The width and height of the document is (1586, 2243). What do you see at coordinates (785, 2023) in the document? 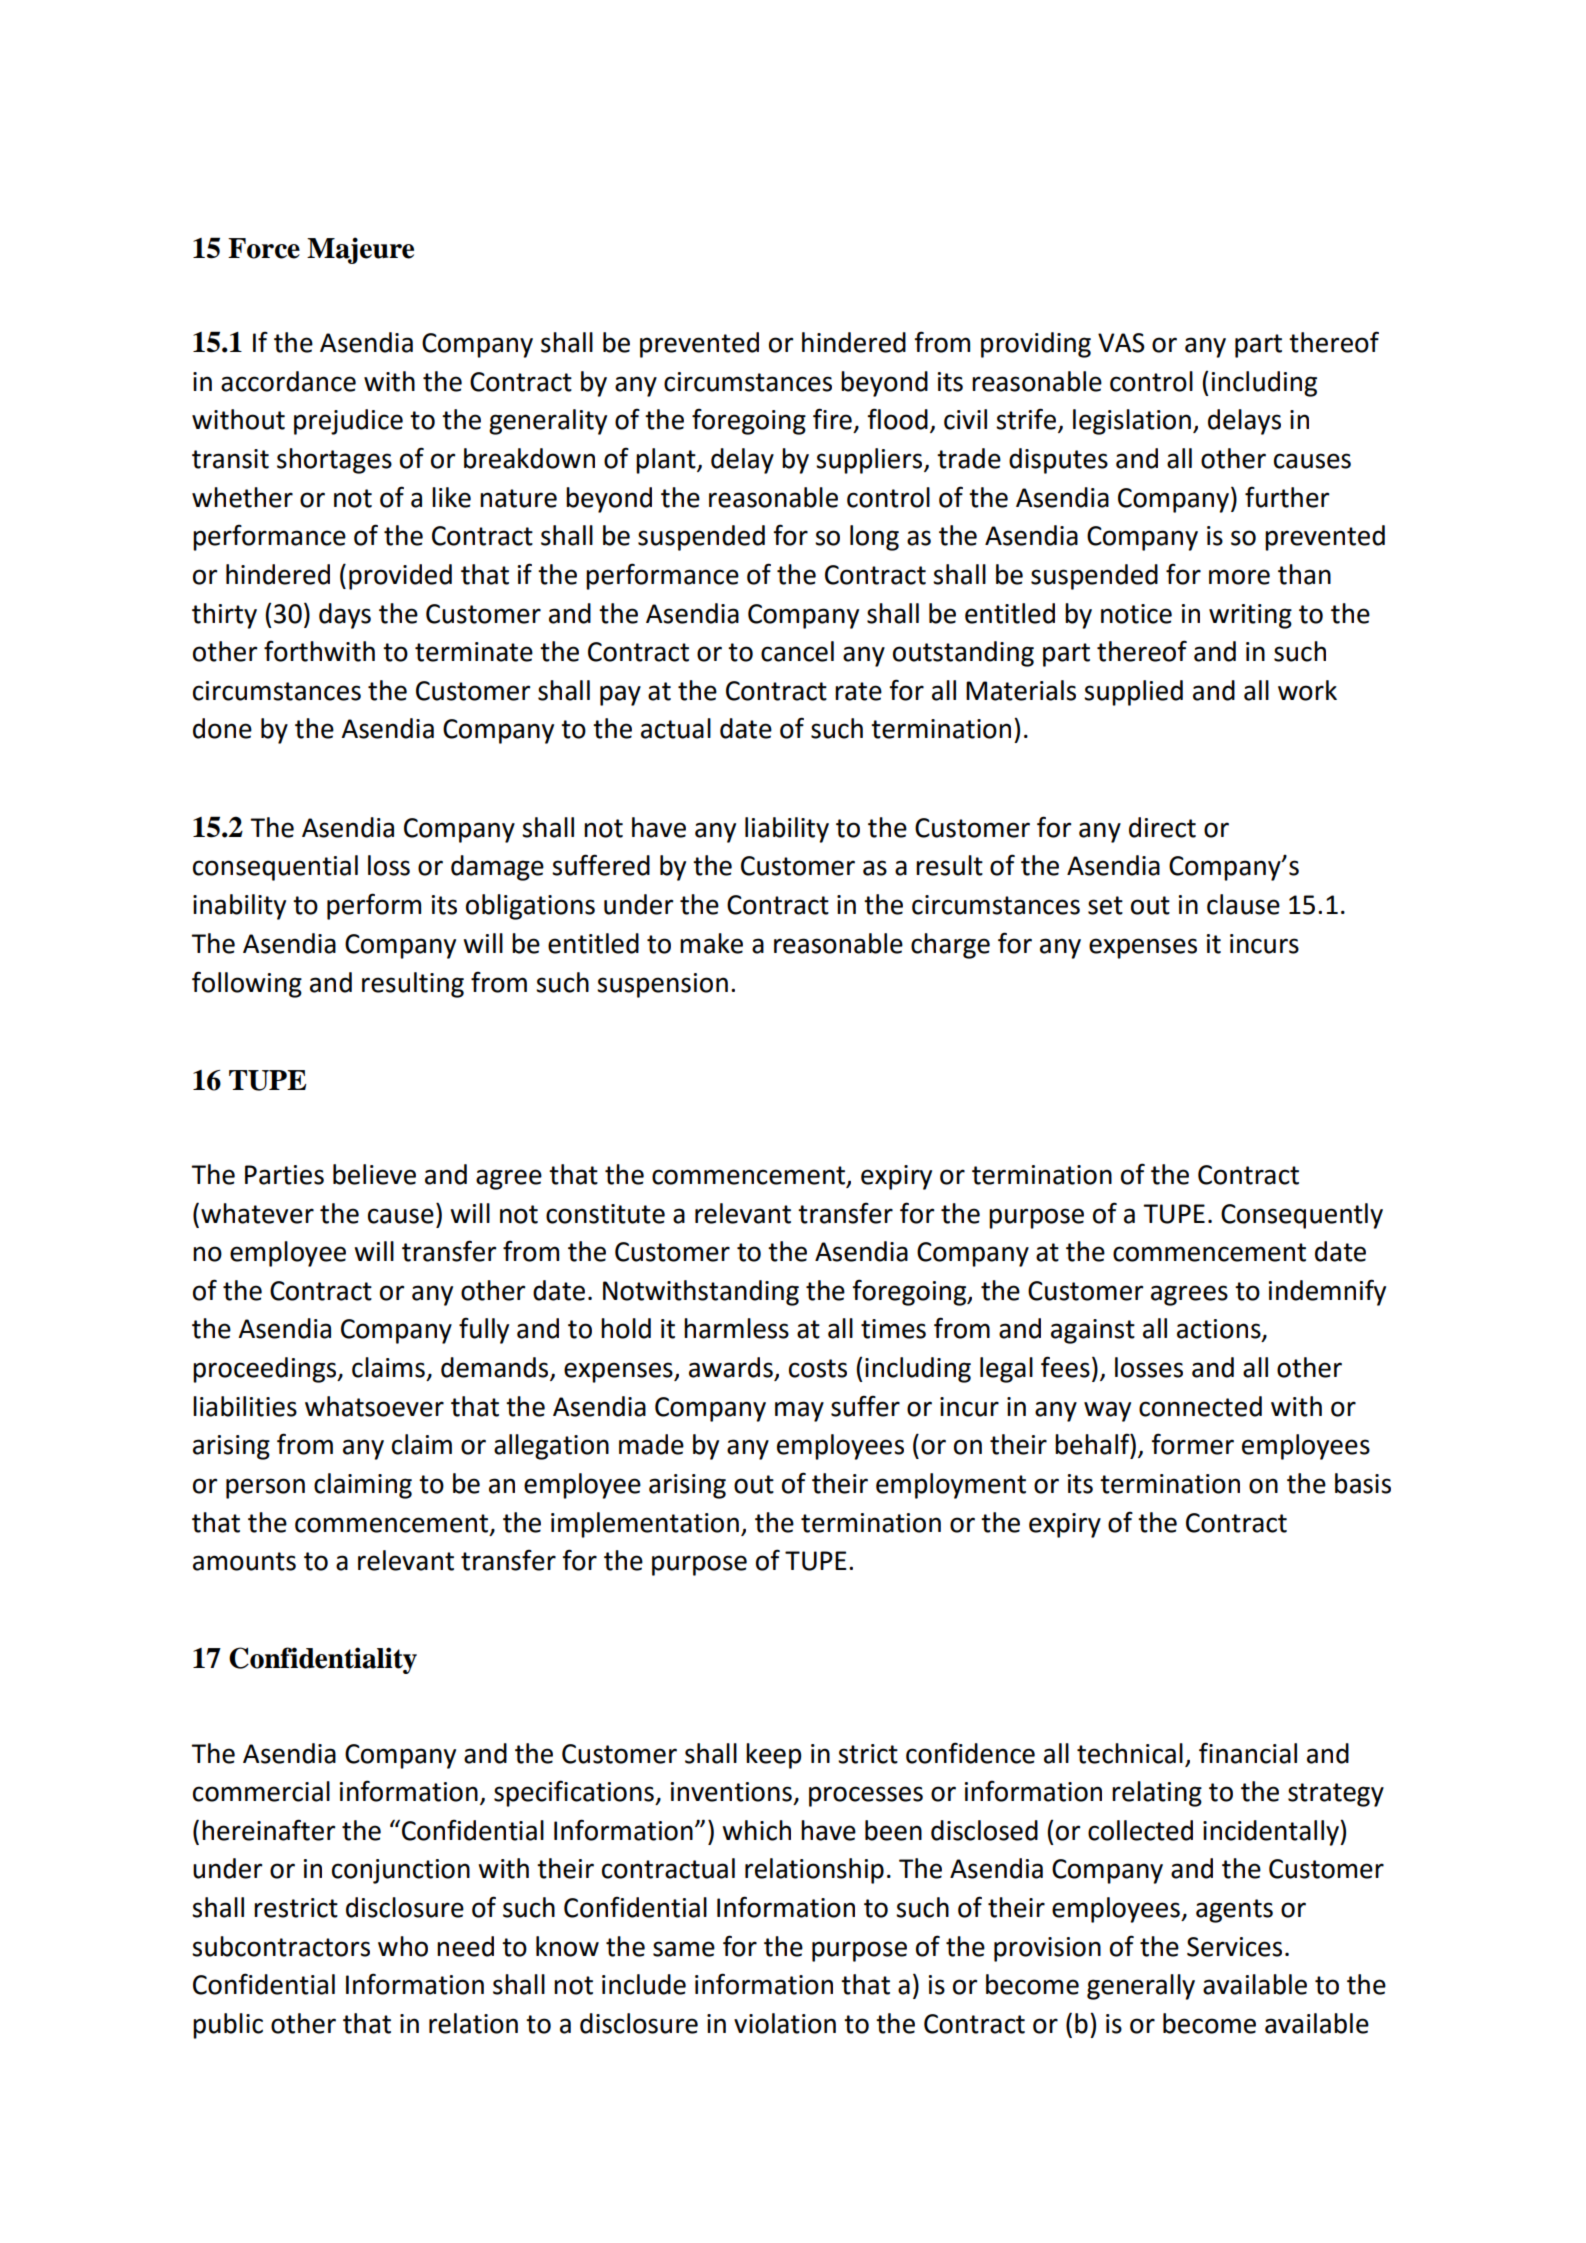
I see `violation` at bounding box center [785, 2023].
